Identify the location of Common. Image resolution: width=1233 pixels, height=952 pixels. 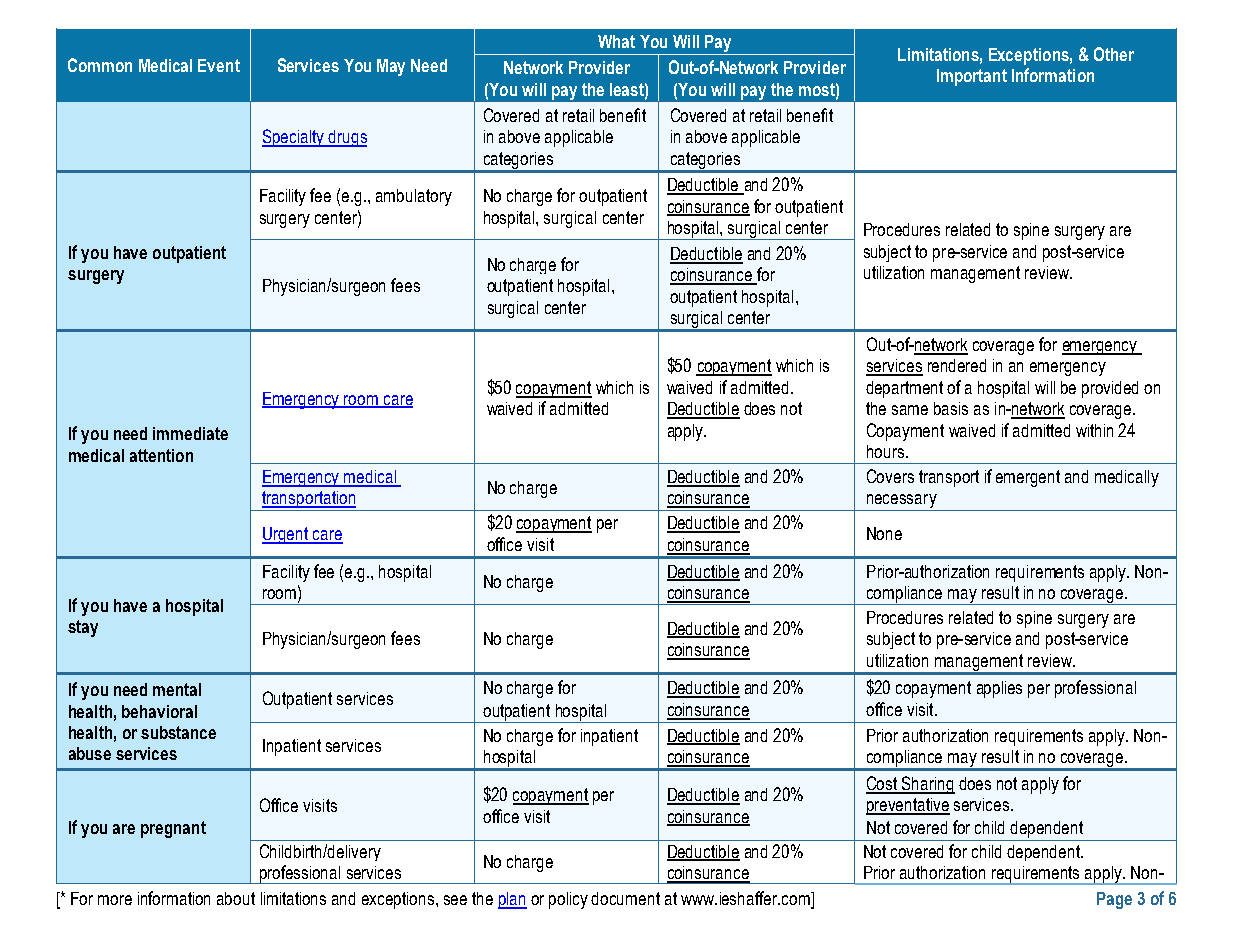
(100, 65).
